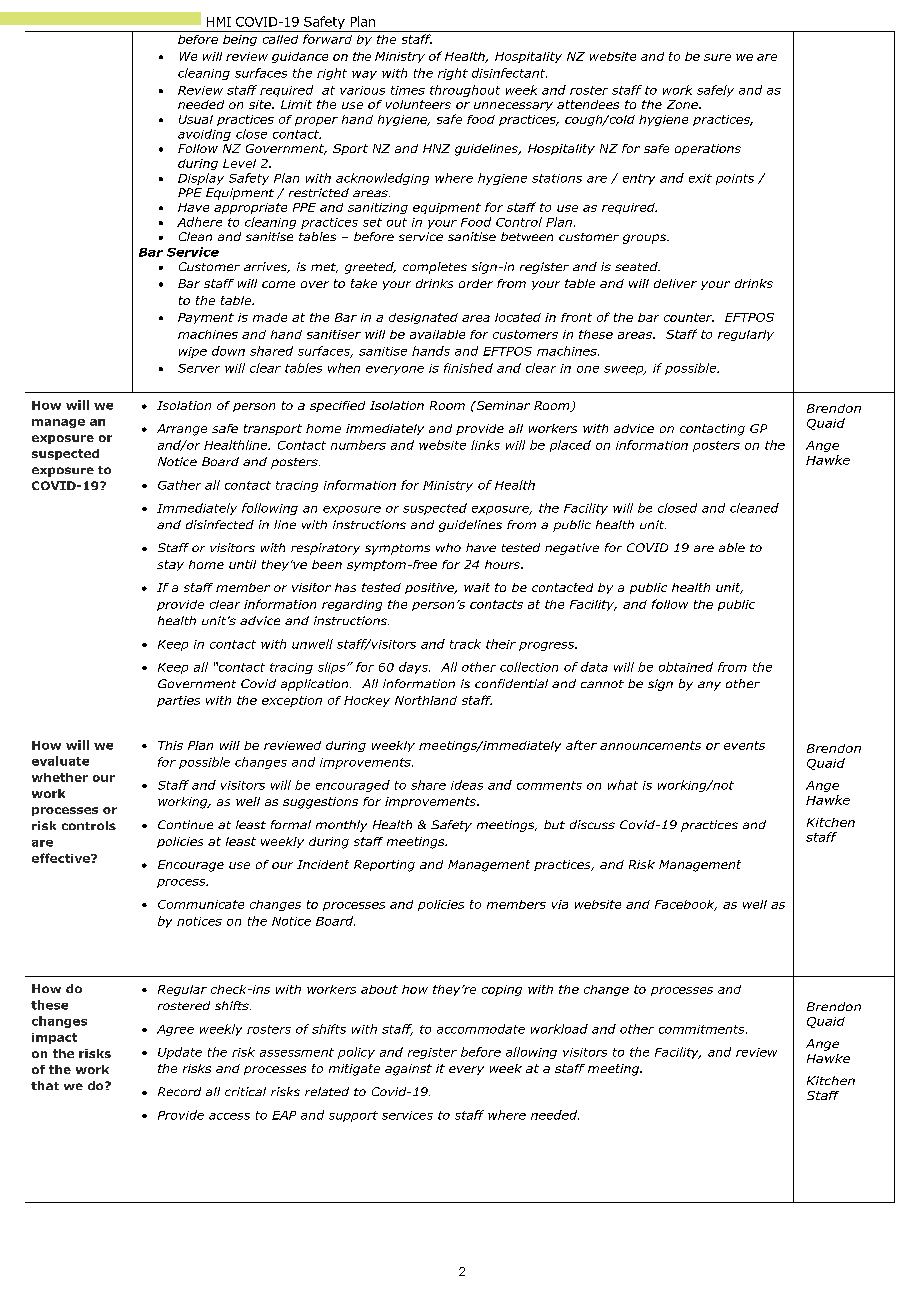  I want to click on HMI, so click(219, 22).
